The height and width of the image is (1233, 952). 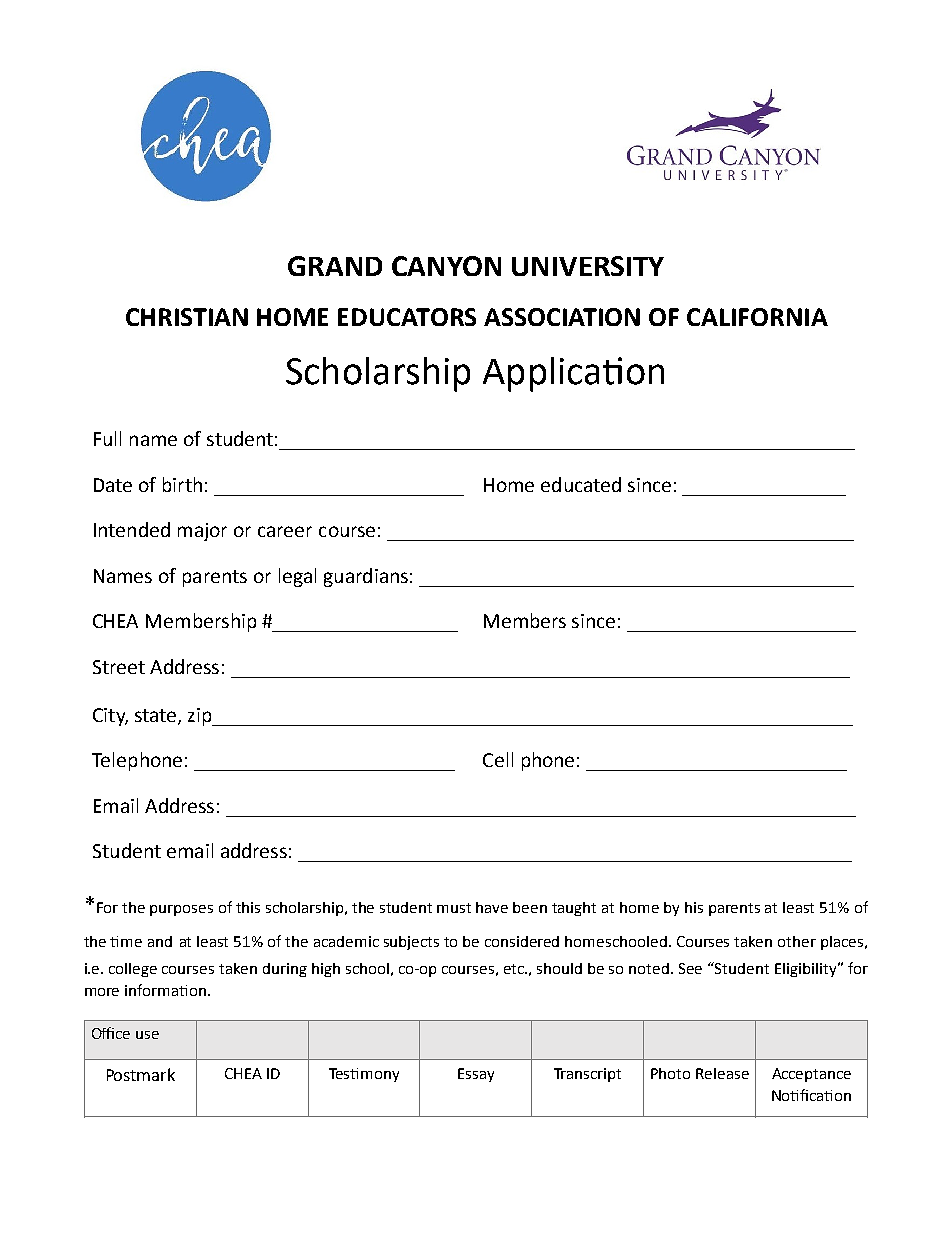 I want to click on Cell, so click(x=498, y=759).
